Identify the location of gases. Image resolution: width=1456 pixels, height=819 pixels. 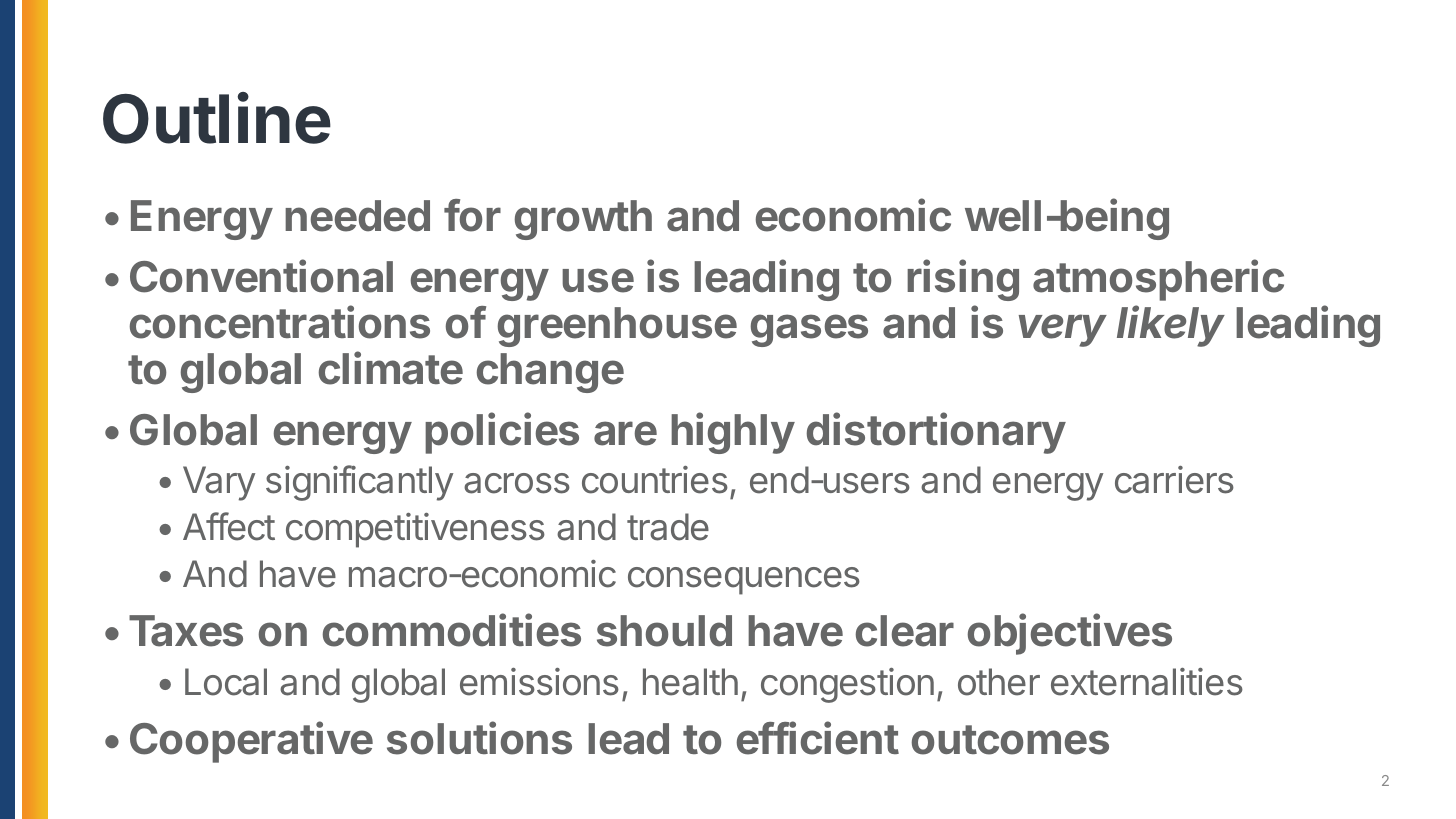
(809, 330).
